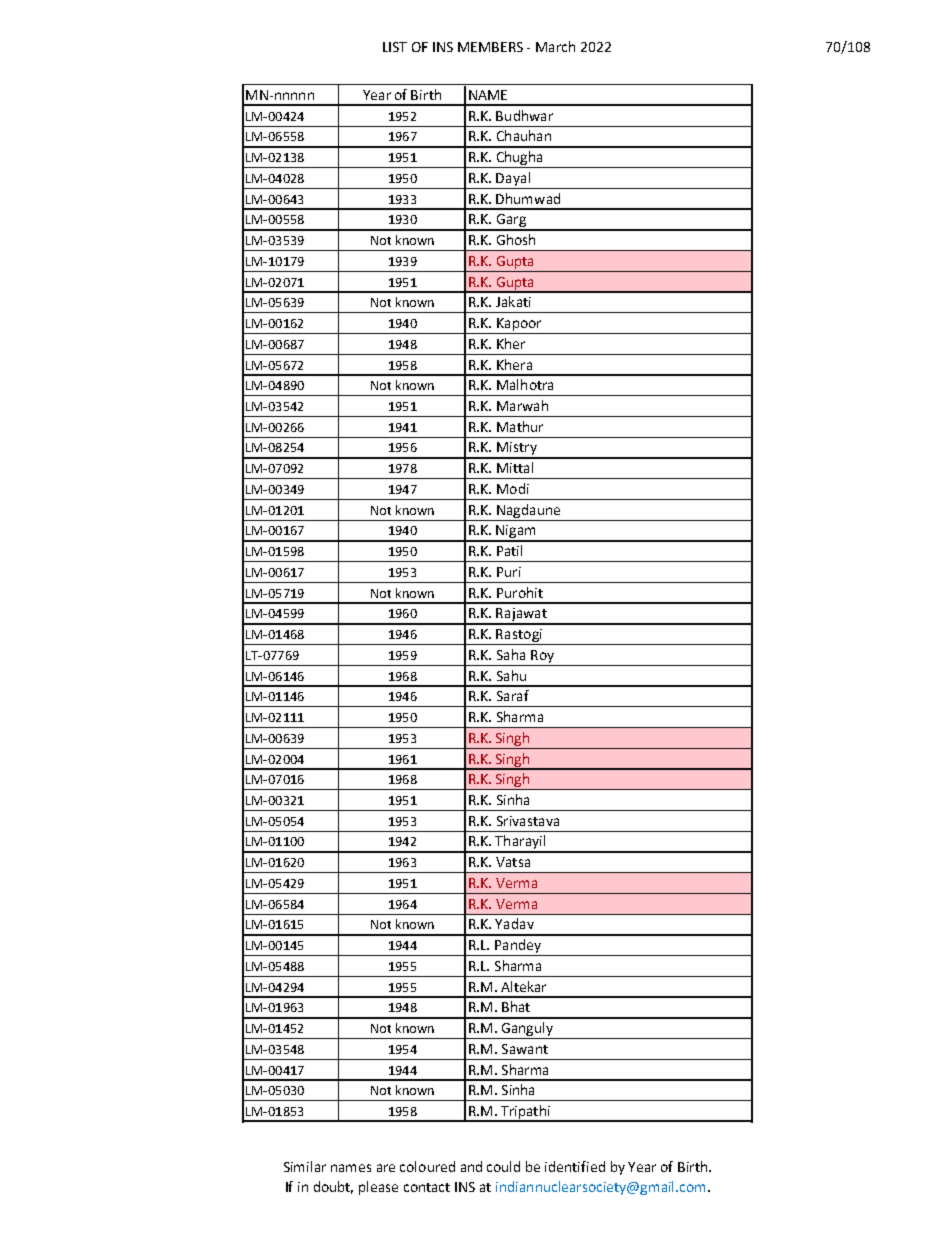 The height and width of the screenshot is (1233, 952). Describe the element at coordinates (555, 46) in the screenshot. I see `March` at that location.
